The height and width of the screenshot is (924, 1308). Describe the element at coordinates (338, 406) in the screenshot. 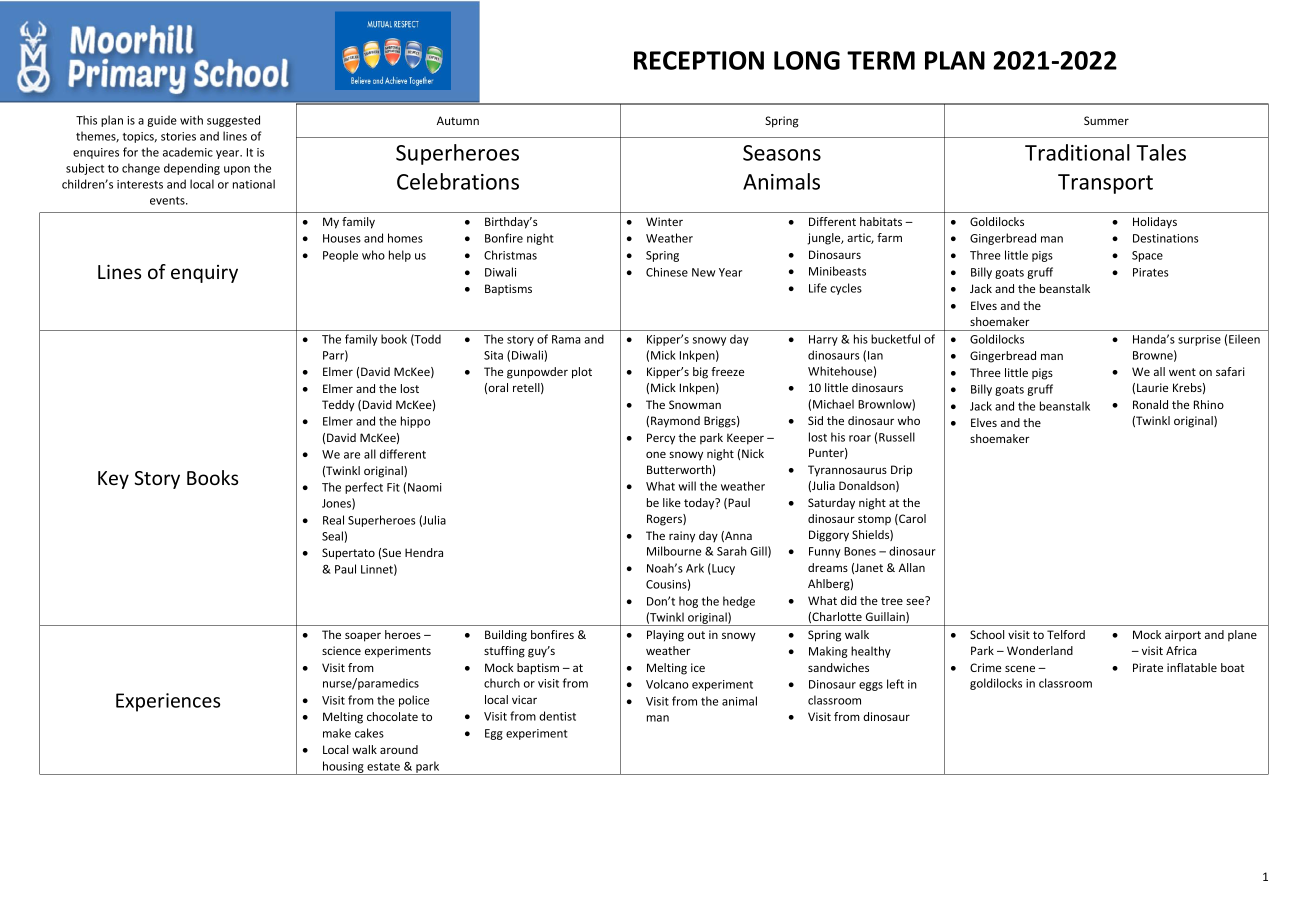

I see `Teddy` at that location.
